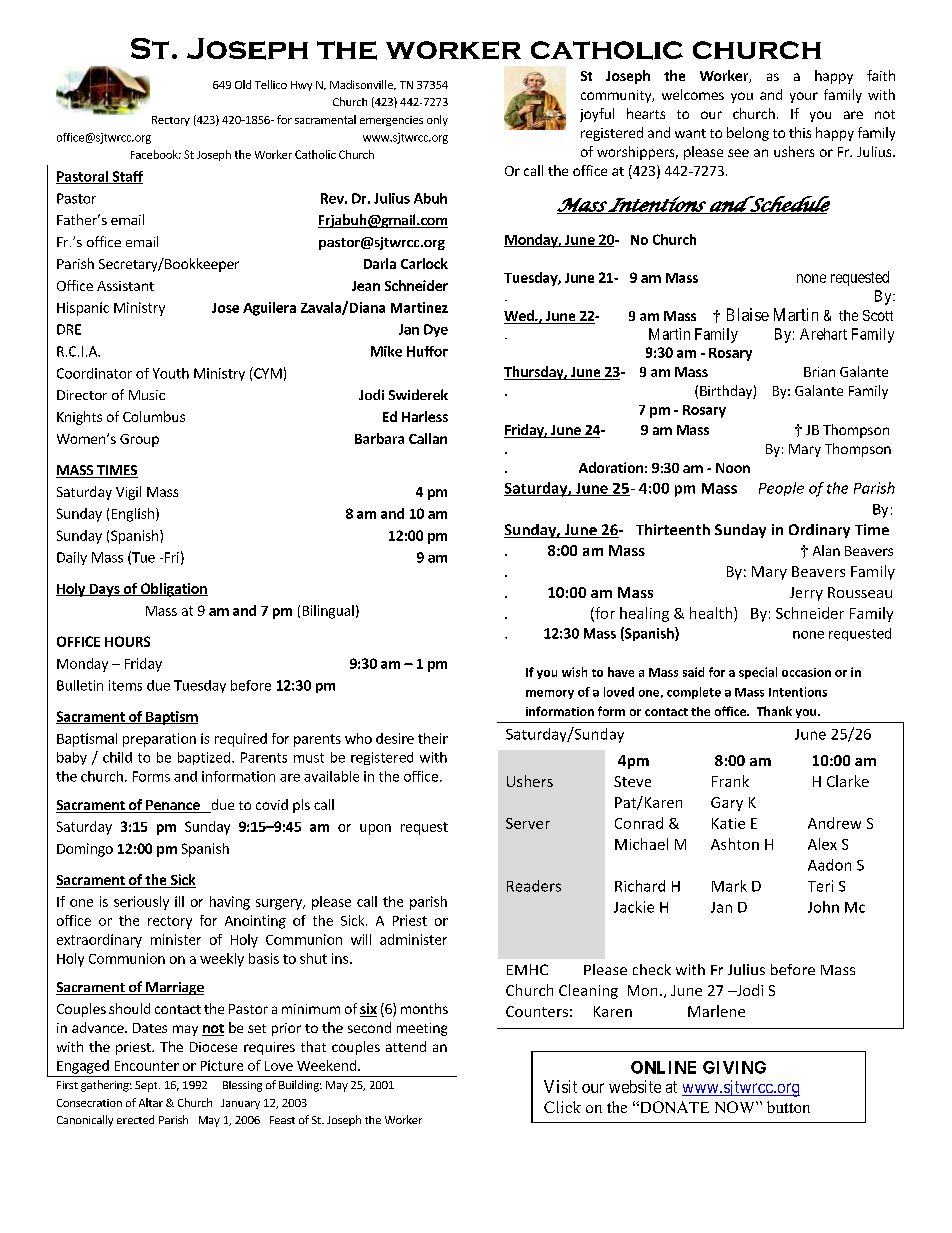 The width and height of the screenshot is (952, 1233). What do you see at coordinates (736, 1107) in the screenshot?
I see `NOW` at bounding box center [736, 1107].
